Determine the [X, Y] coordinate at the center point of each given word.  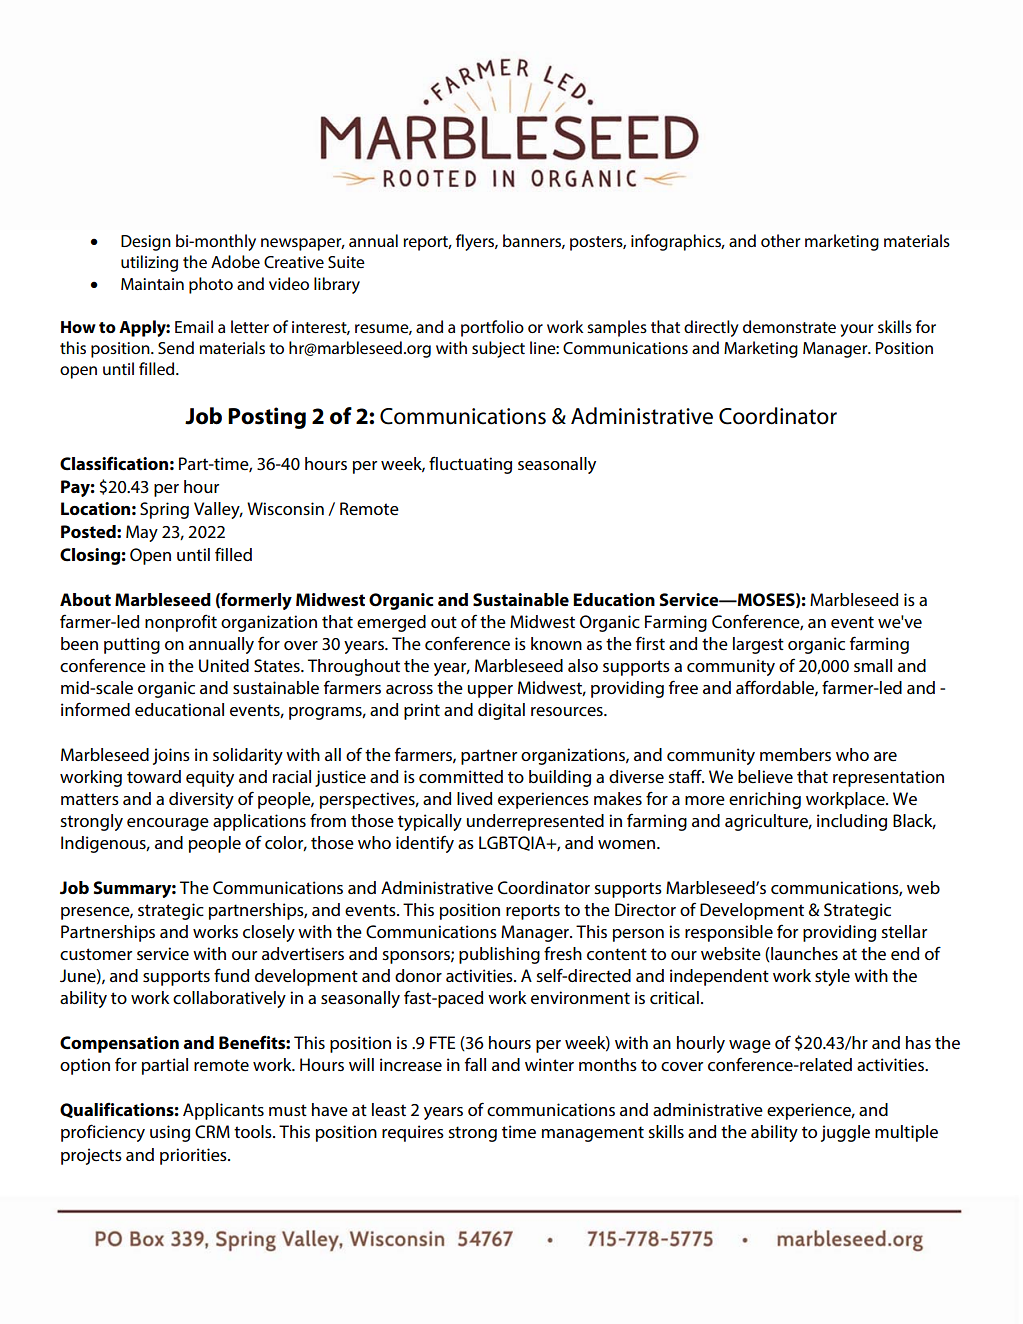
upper [490, 691]
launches [803, 954]
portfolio [492, 328]
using [170, 1133]
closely [269, 933]
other [781, 240]
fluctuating [470, 465]
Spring [164, 510]
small [873, 665]
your [857, 330]
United [224, 666]
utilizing [149, 263]
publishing [499, 955]
